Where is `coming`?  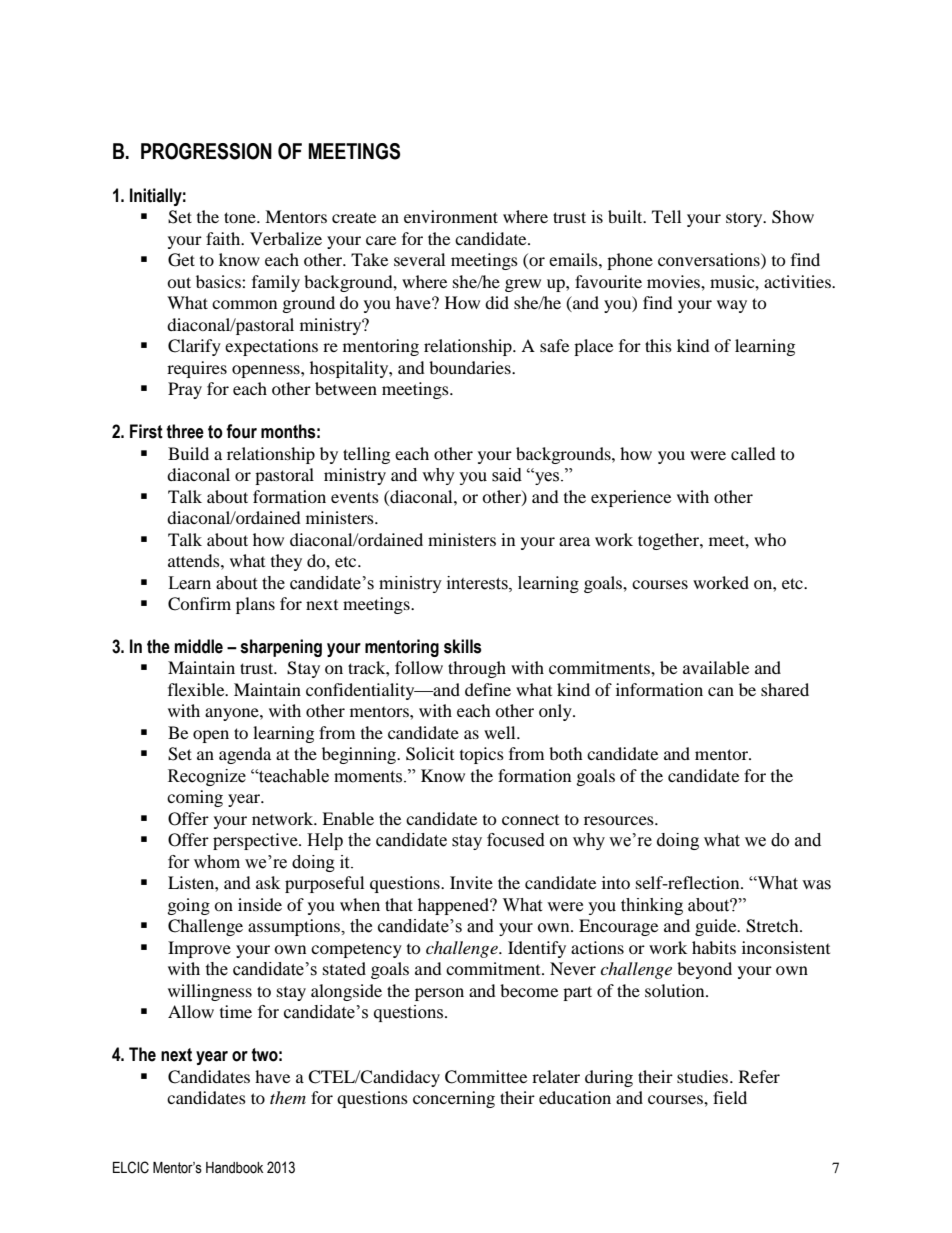
coming is located at coordinates (195, 798).
